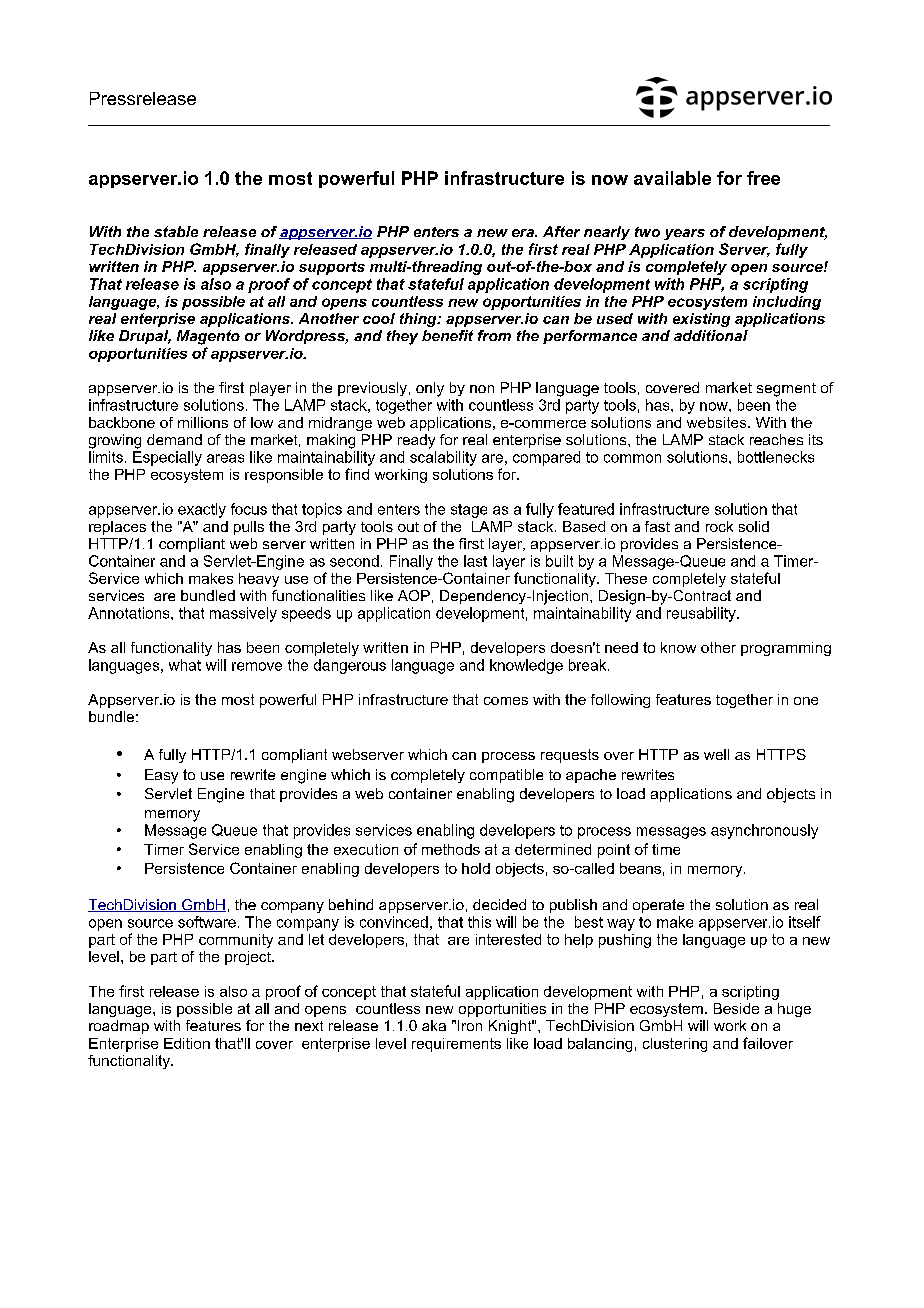  What do you see at coordinates (763, 178) in the document?
I see `free` at bounding box center [763, 178].
